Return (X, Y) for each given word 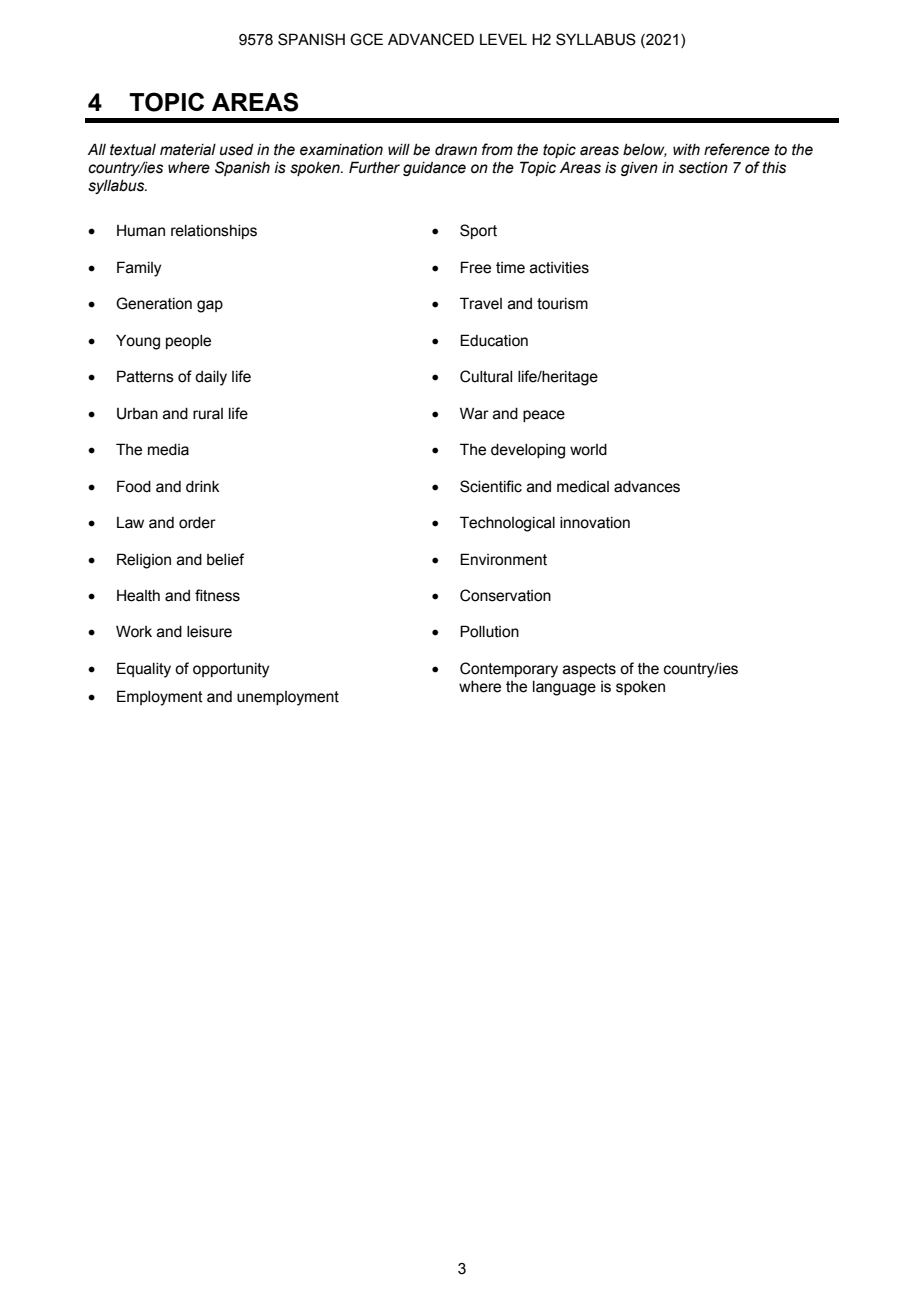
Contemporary (509, 670)
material (188, 150)
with (686, 150)
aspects (589, 670)
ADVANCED (431, 39)
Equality (144, 670)
